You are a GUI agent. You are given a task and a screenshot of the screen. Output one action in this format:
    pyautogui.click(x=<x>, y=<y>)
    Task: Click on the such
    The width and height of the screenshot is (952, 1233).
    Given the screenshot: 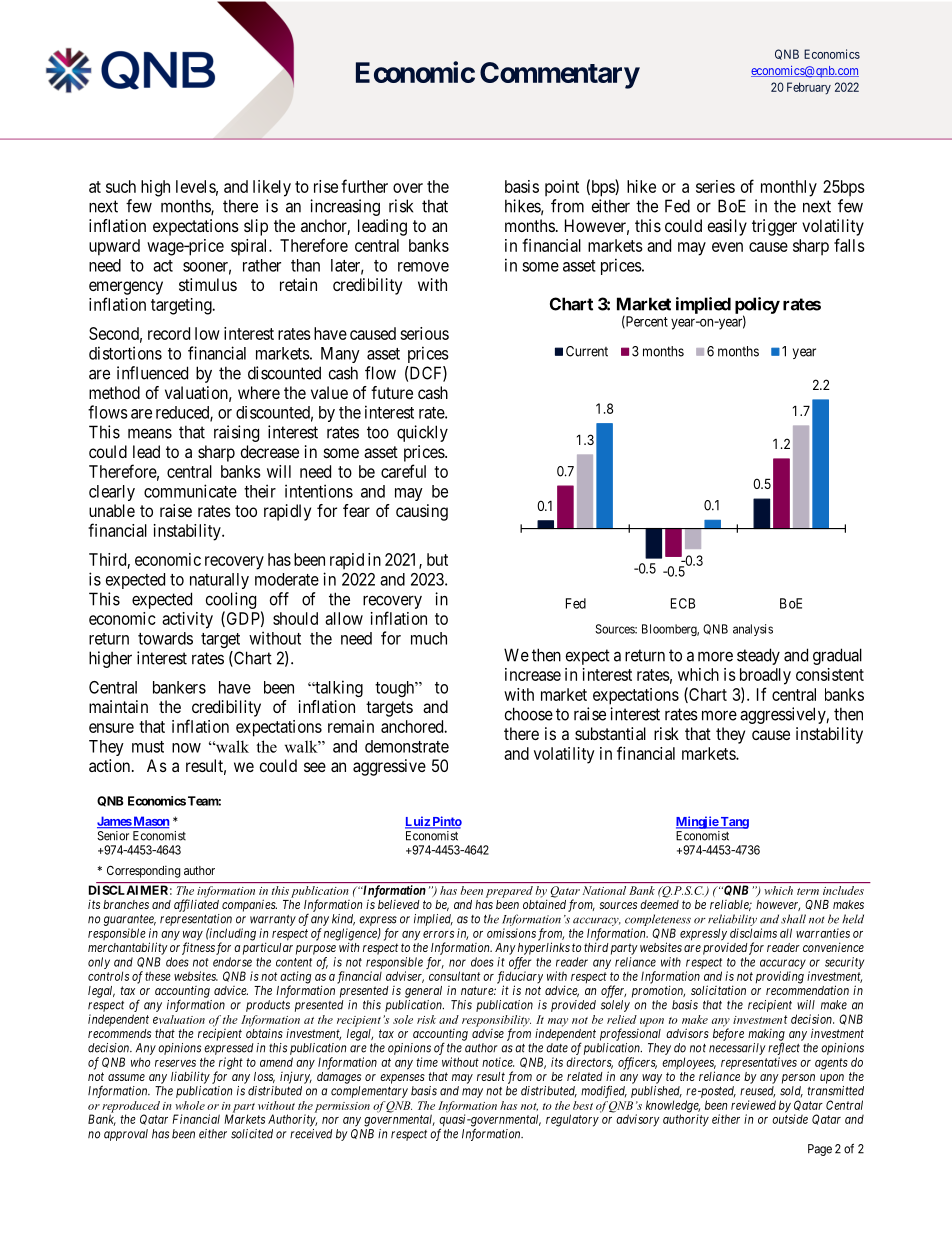 What is the action you would take?
    pyautogui.click(x=121, y=186)
